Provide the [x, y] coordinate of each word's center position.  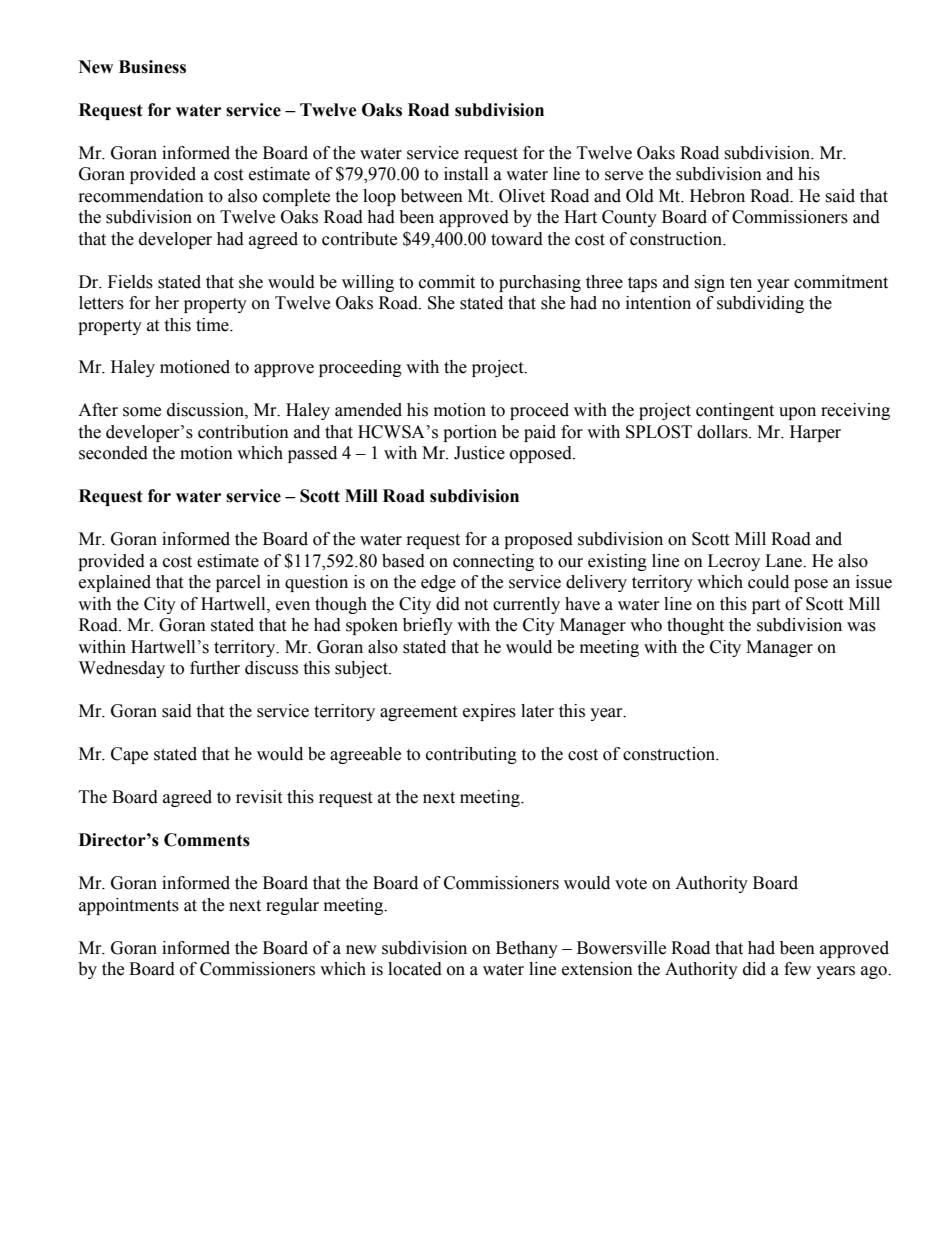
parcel [238, 583]
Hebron [717, 196]
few [797, 969]
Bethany [527, 949]
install [466, 174]
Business [152, 67]
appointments [129, 906]
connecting [493, 562]
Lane [784, 561]
